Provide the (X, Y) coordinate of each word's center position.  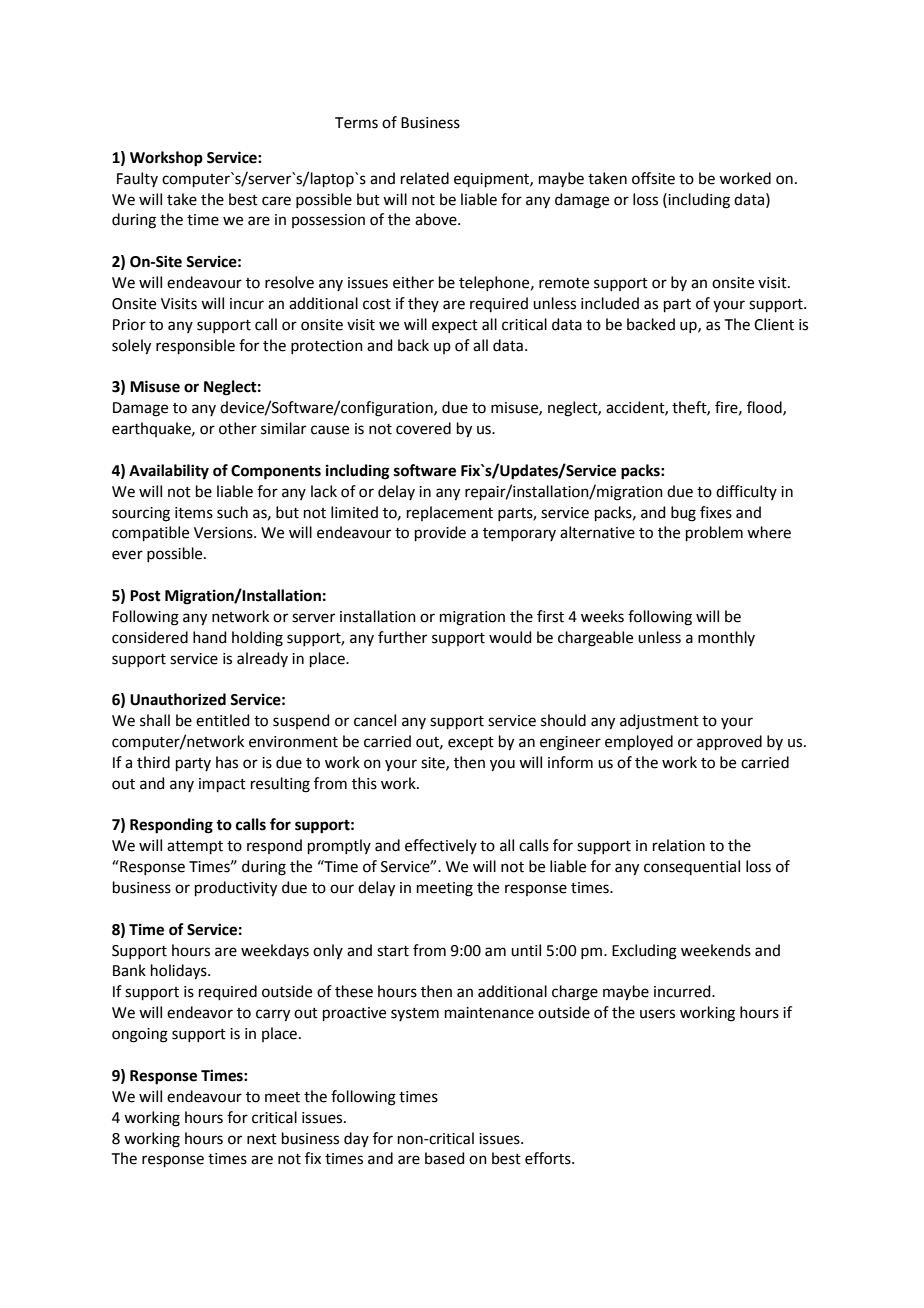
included (610, 303)
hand (210, 637)
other (238, 428)
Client (774, 324)
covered (423, 428)
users (657, 1014)
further (402, 637)
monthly (726, 638)
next (262, 1139)
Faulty (137, 179)
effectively (441, 846)
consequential (692, 867)
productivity (236, 889)
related (425, 178)
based (445, 1158)
